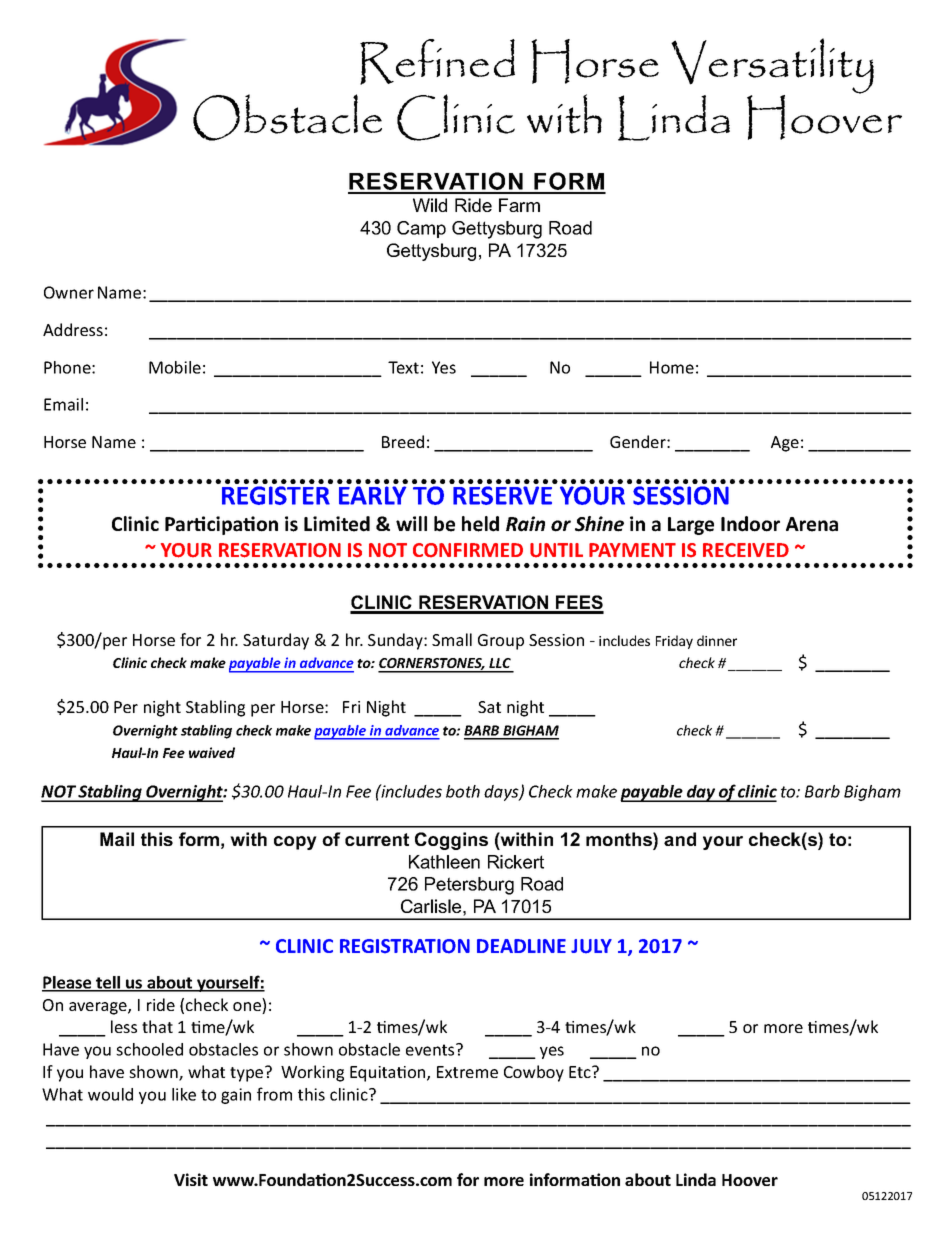 This screenshot has height=1233, width=952. I want to click on Versatility, so click(772, 67).
